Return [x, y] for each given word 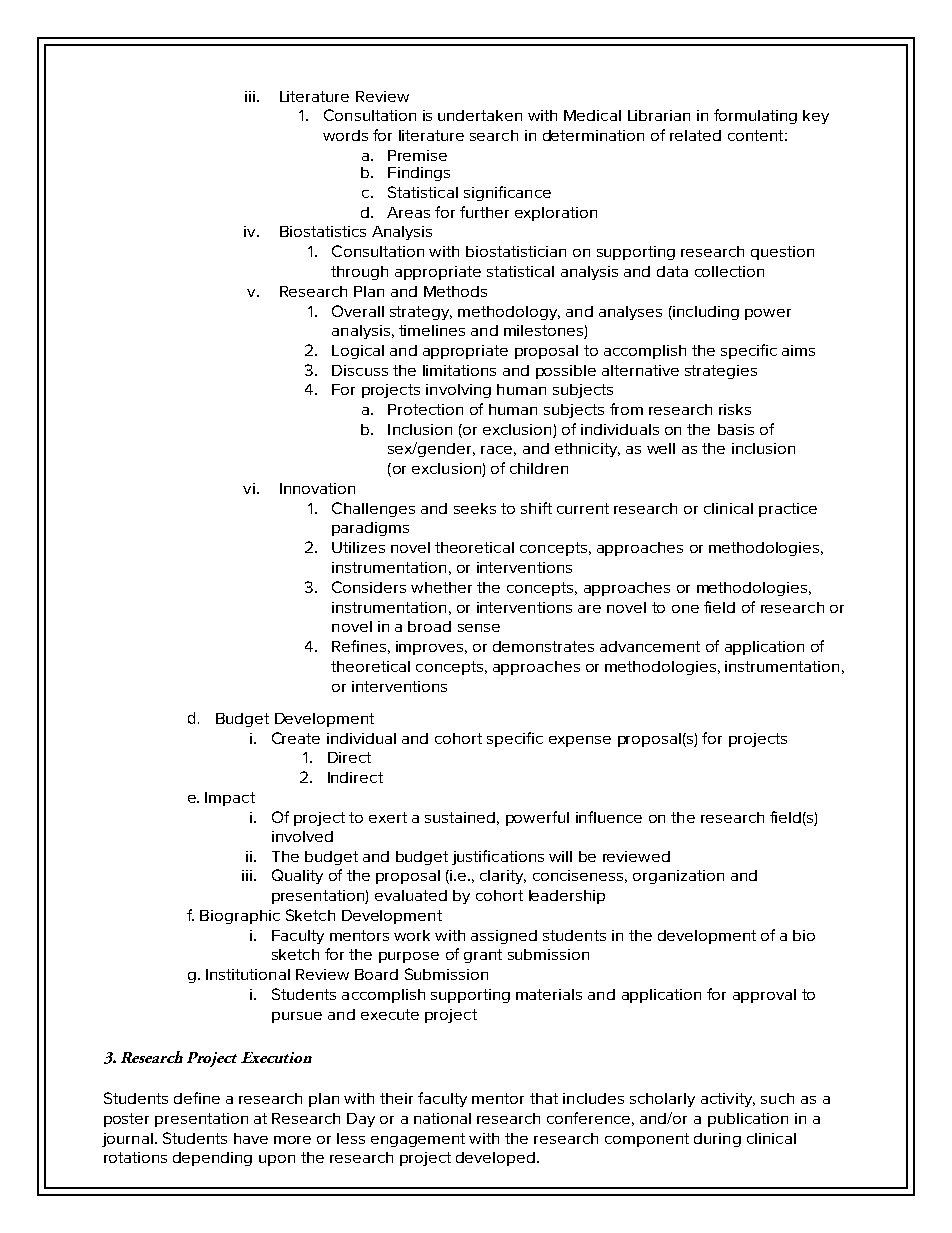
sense [479, 628]
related [695, 135]
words [345, 135]
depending [212, 1159]
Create [296, 738]
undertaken [480, 115]
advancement [650, 646]
